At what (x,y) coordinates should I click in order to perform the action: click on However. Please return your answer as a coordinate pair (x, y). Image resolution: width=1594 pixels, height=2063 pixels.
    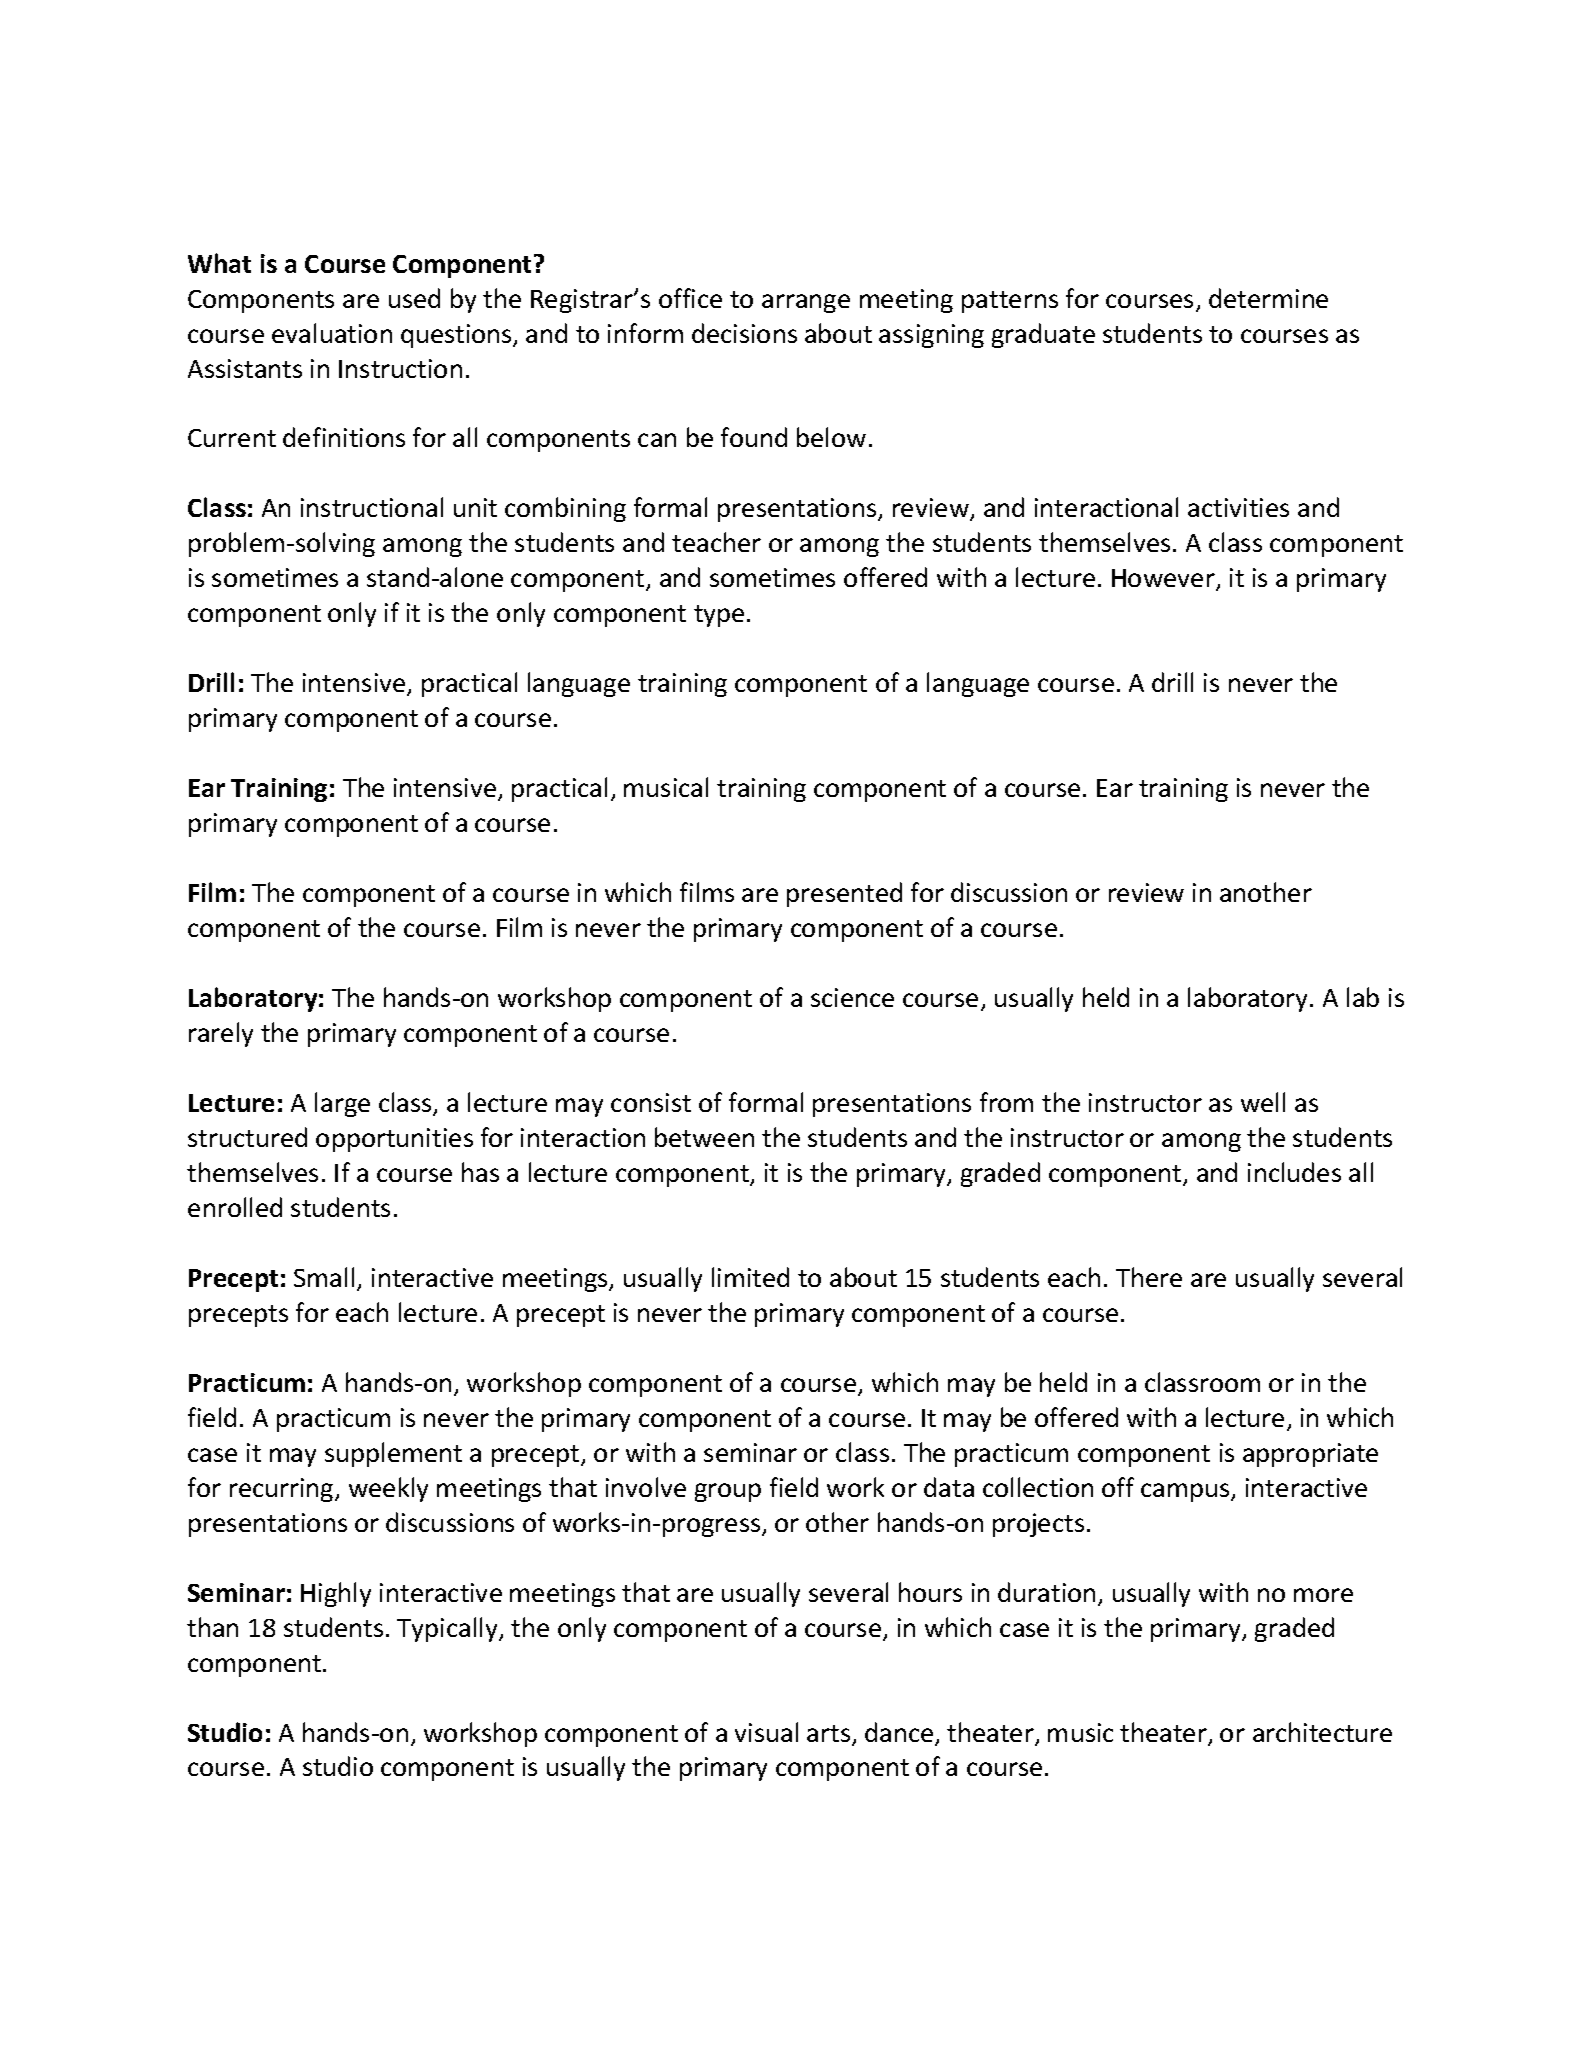
    Looking at the image, I should click on (1164, 580).
